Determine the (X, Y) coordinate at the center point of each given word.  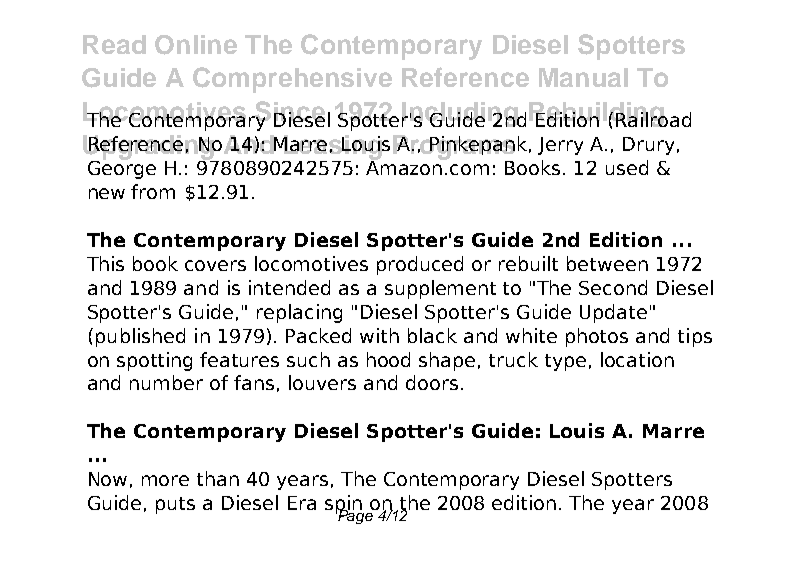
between (607, 263)
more (165, 480)
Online (196, 45)
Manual (583, 77)
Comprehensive (292, 80)
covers (215, 265)
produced (420, 265)
